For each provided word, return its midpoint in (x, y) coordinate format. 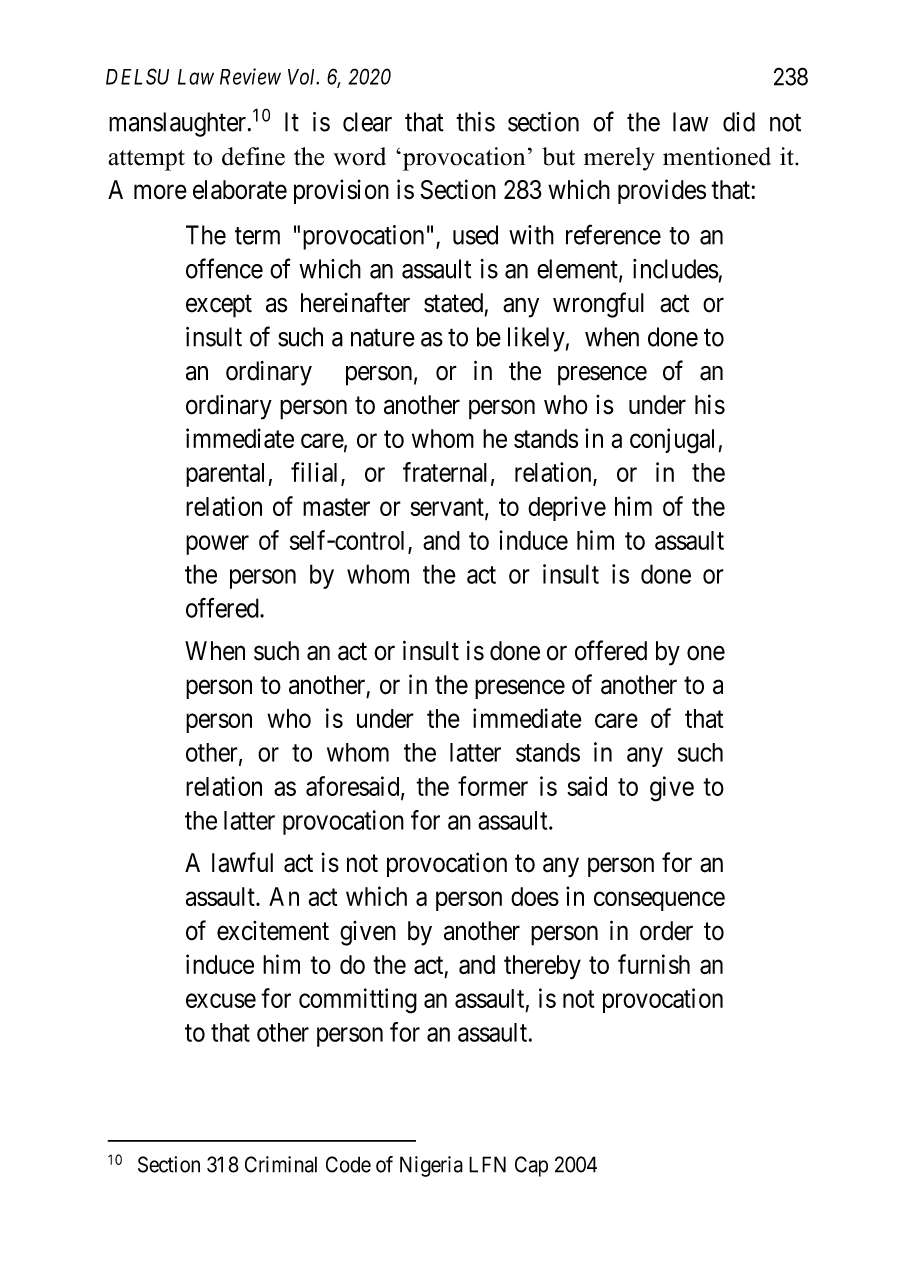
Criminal (281, 1164)
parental (225, 475)
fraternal (445, 472)
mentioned (717, 156)
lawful (242, 862)
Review (250, 76)
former (493, 786)
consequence (659, 901)
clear (367, 122)
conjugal (672, 441)
